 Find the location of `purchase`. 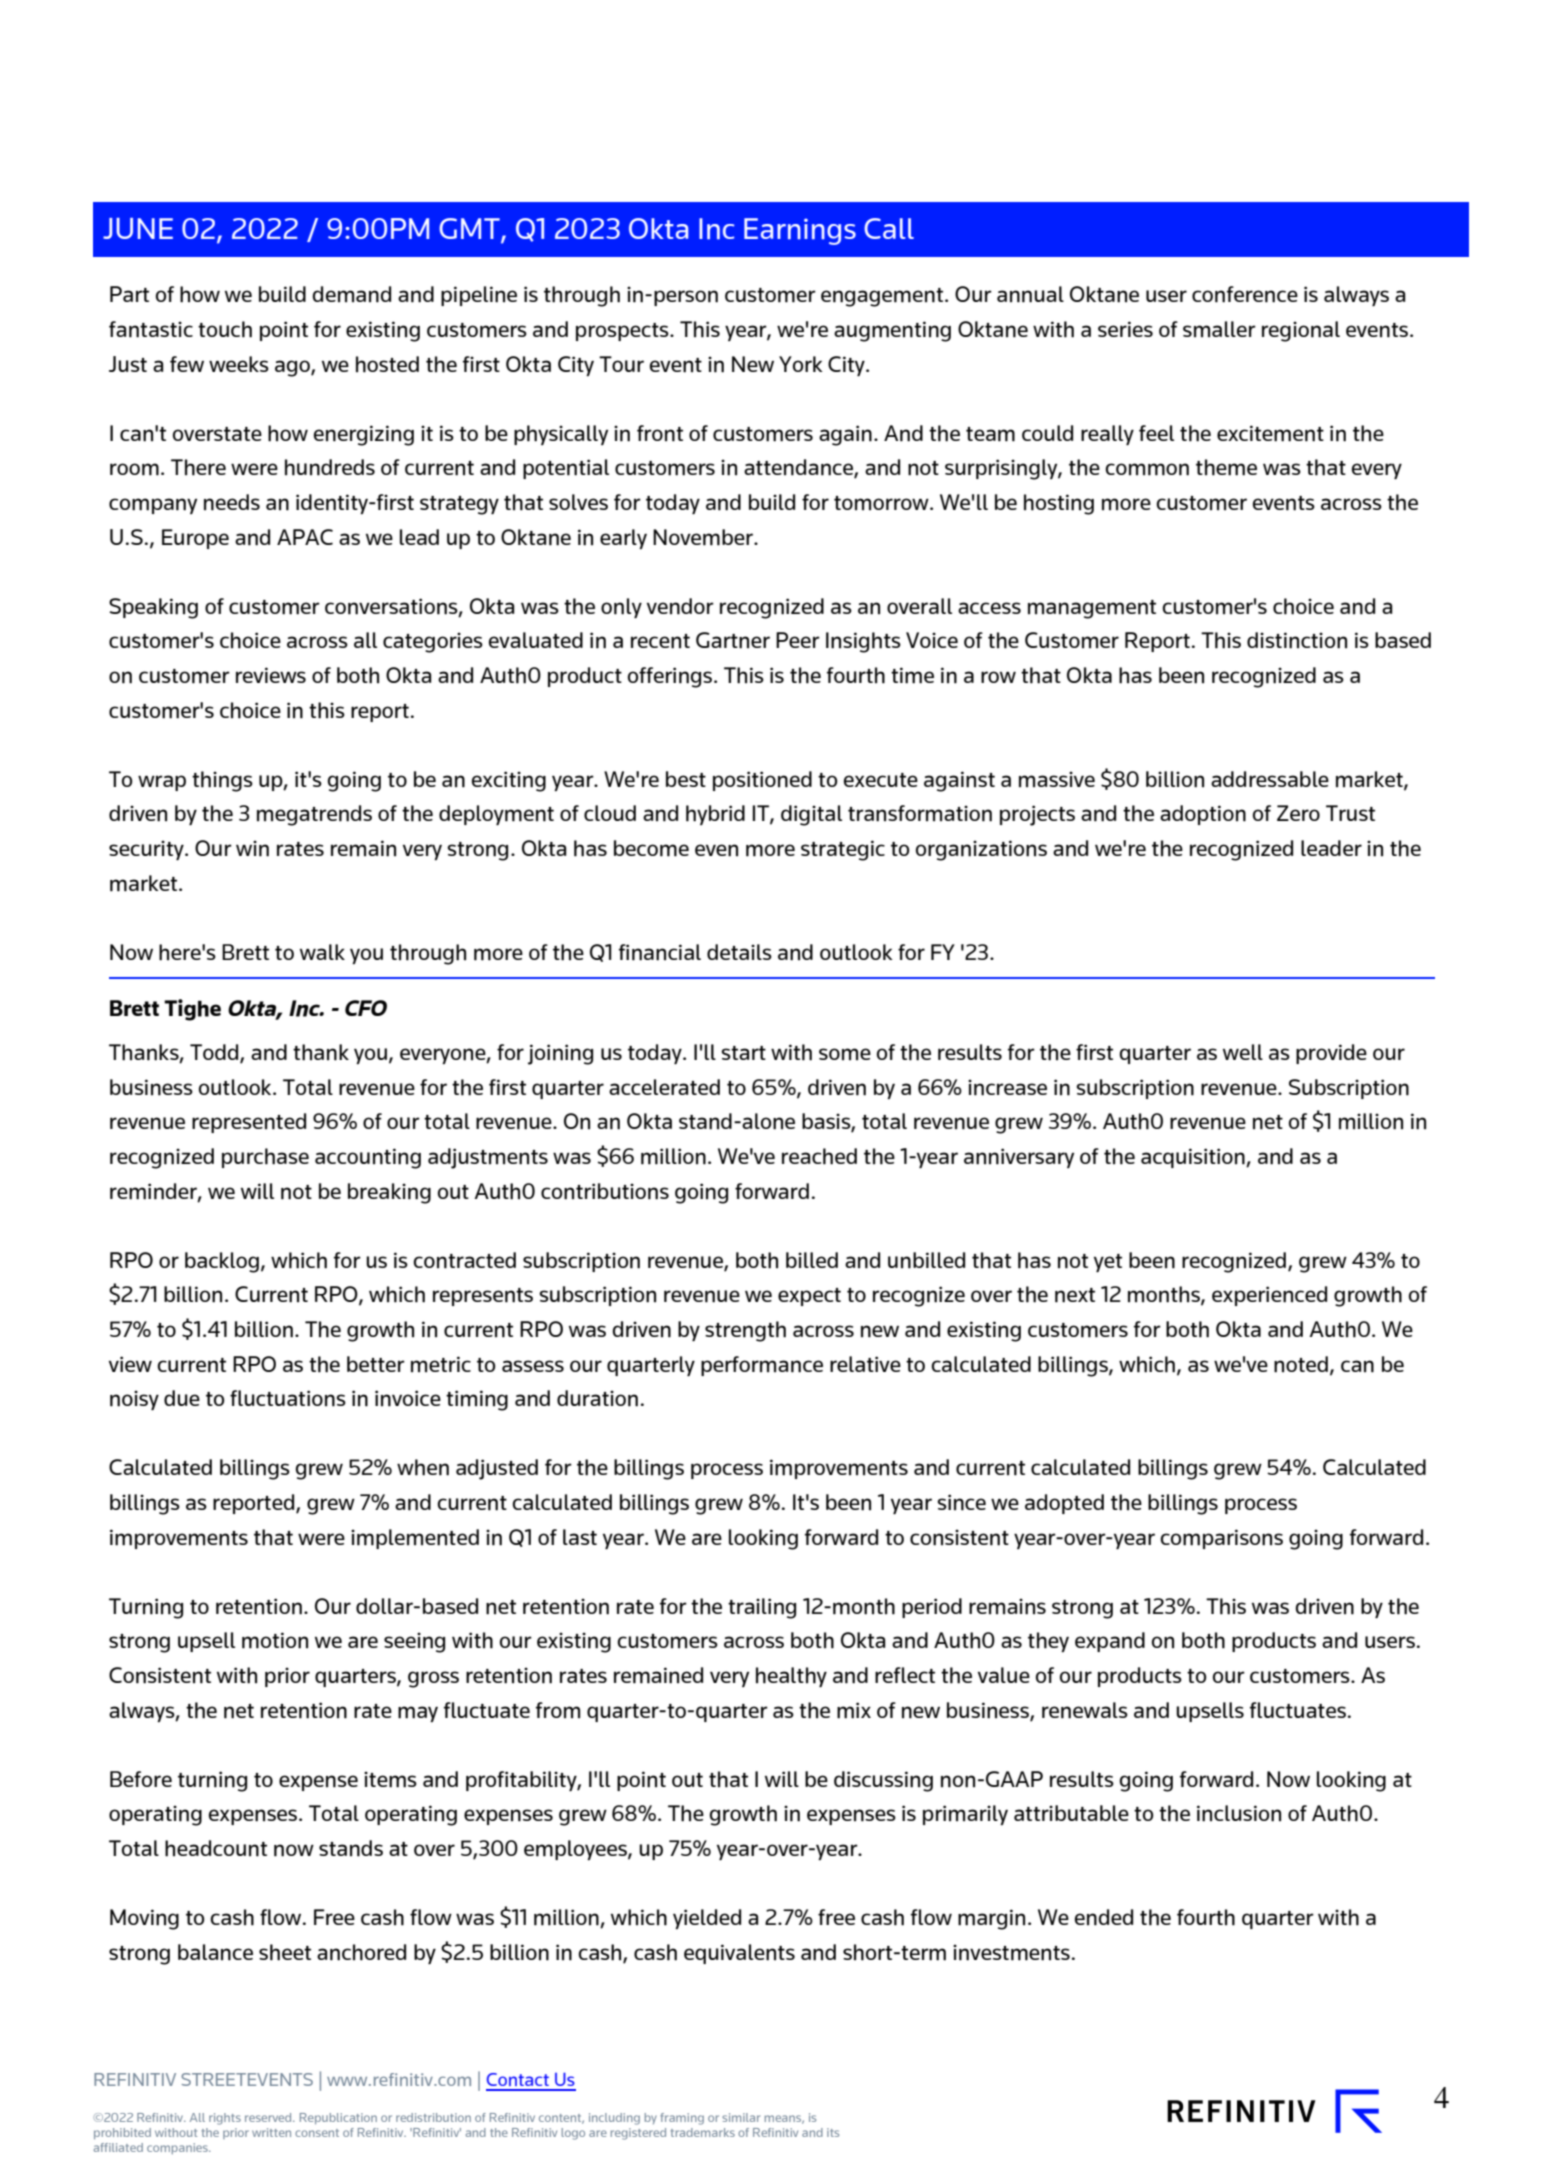

purchase is located at coordinates (265, 1158).
